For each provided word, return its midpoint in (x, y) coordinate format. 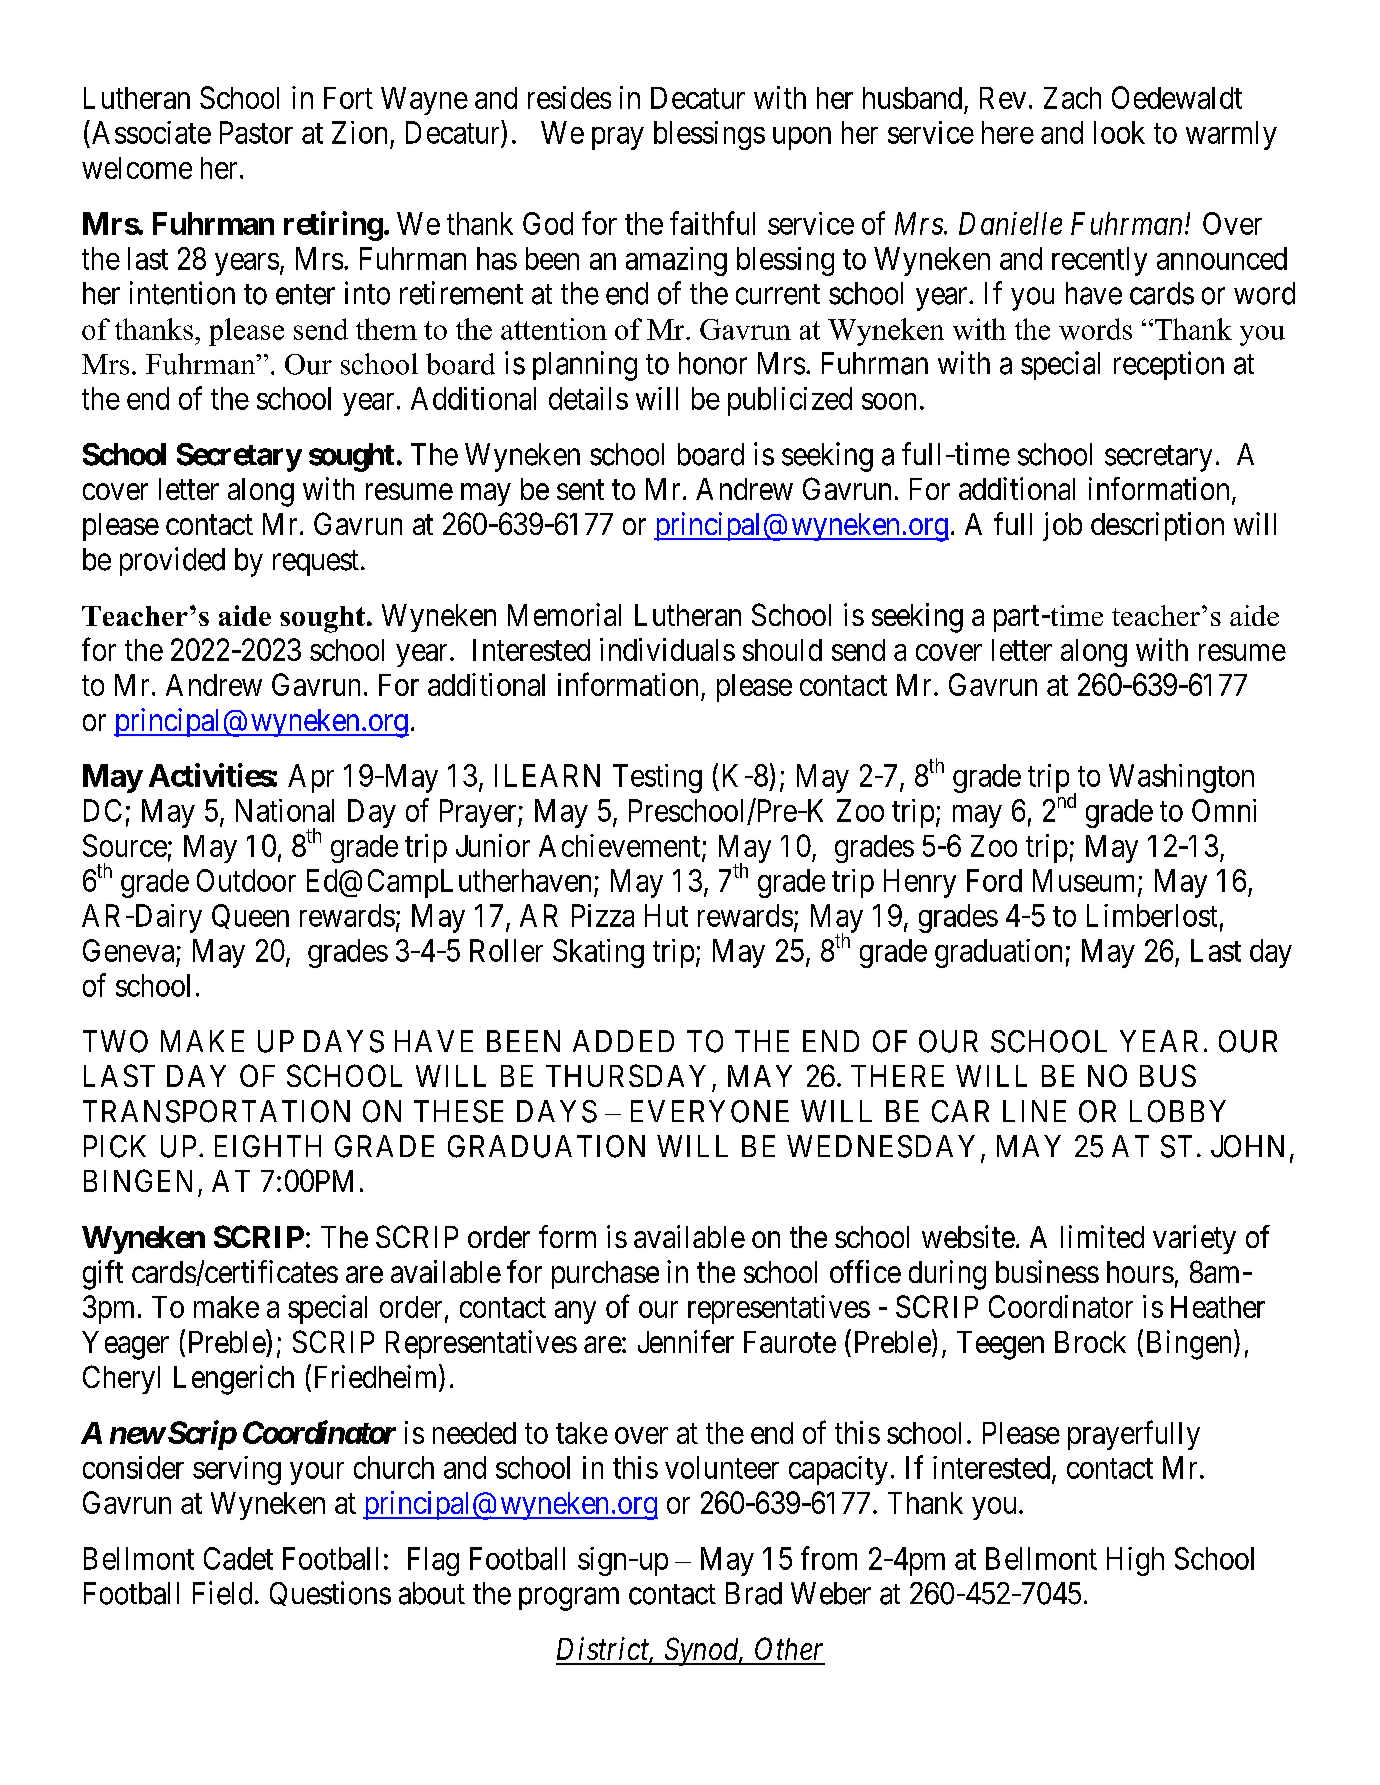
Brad (754, 1593)
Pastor (256, 132)
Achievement (621, 847)
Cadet (238, 1558)
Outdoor (246, 880)
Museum (1086, 881)
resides (569, 97)
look (1119, 132)
